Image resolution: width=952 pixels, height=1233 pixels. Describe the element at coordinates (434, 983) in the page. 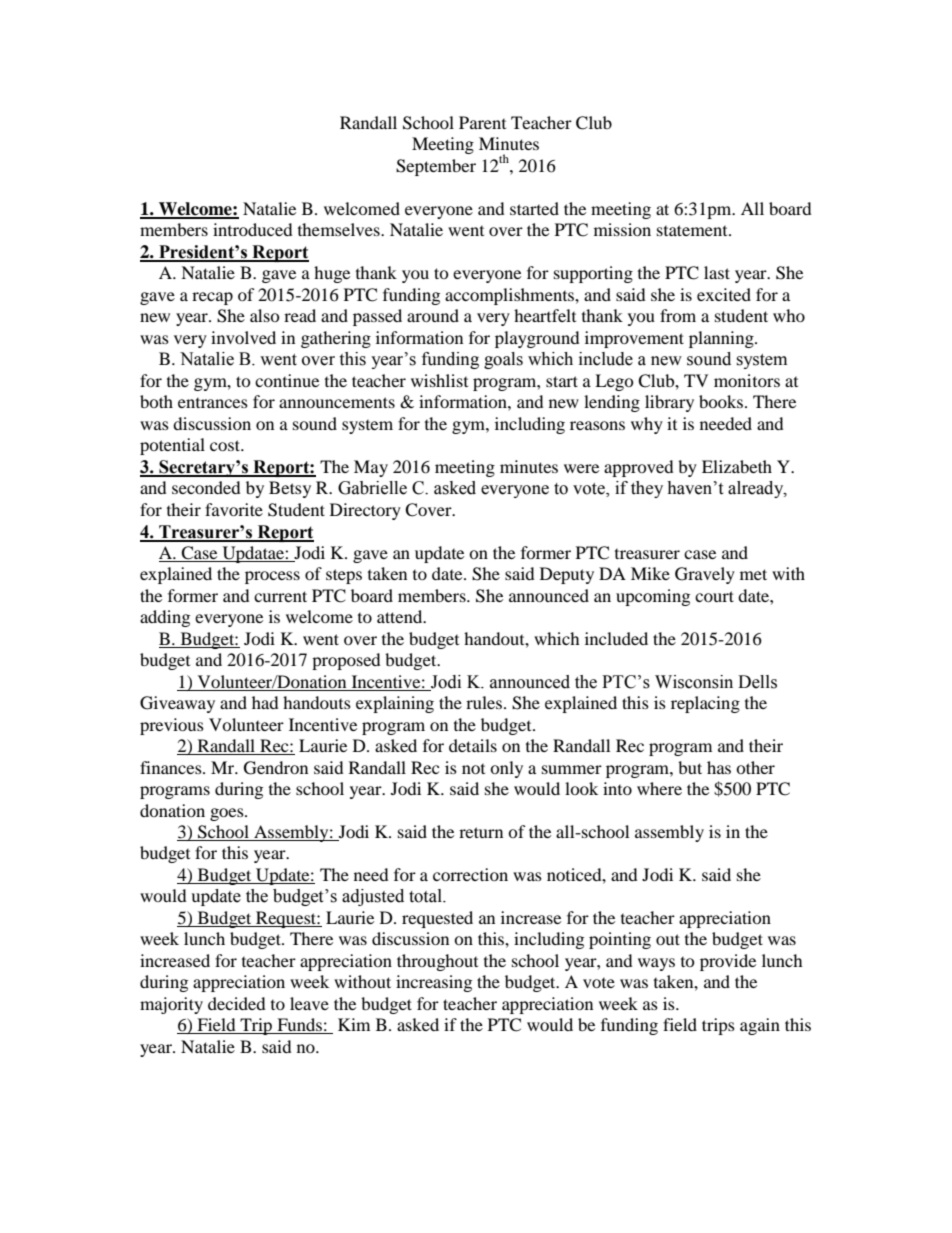

I see `increasing` at that location.
